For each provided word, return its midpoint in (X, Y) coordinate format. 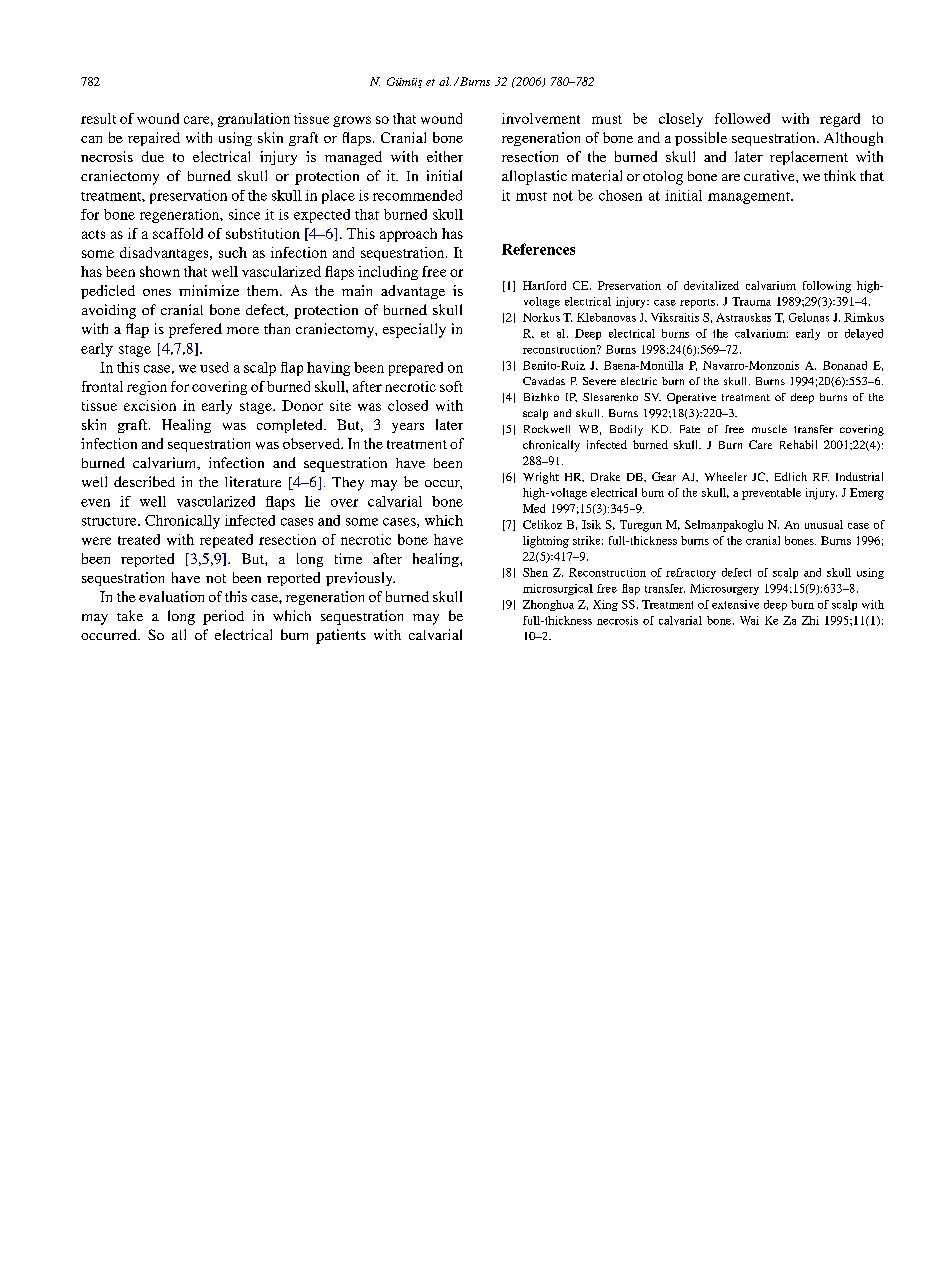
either (445, 156)
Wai (749, 620)
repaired (154, 139)
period (223, 617)
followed (742, 118)
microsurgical (558, 589)
